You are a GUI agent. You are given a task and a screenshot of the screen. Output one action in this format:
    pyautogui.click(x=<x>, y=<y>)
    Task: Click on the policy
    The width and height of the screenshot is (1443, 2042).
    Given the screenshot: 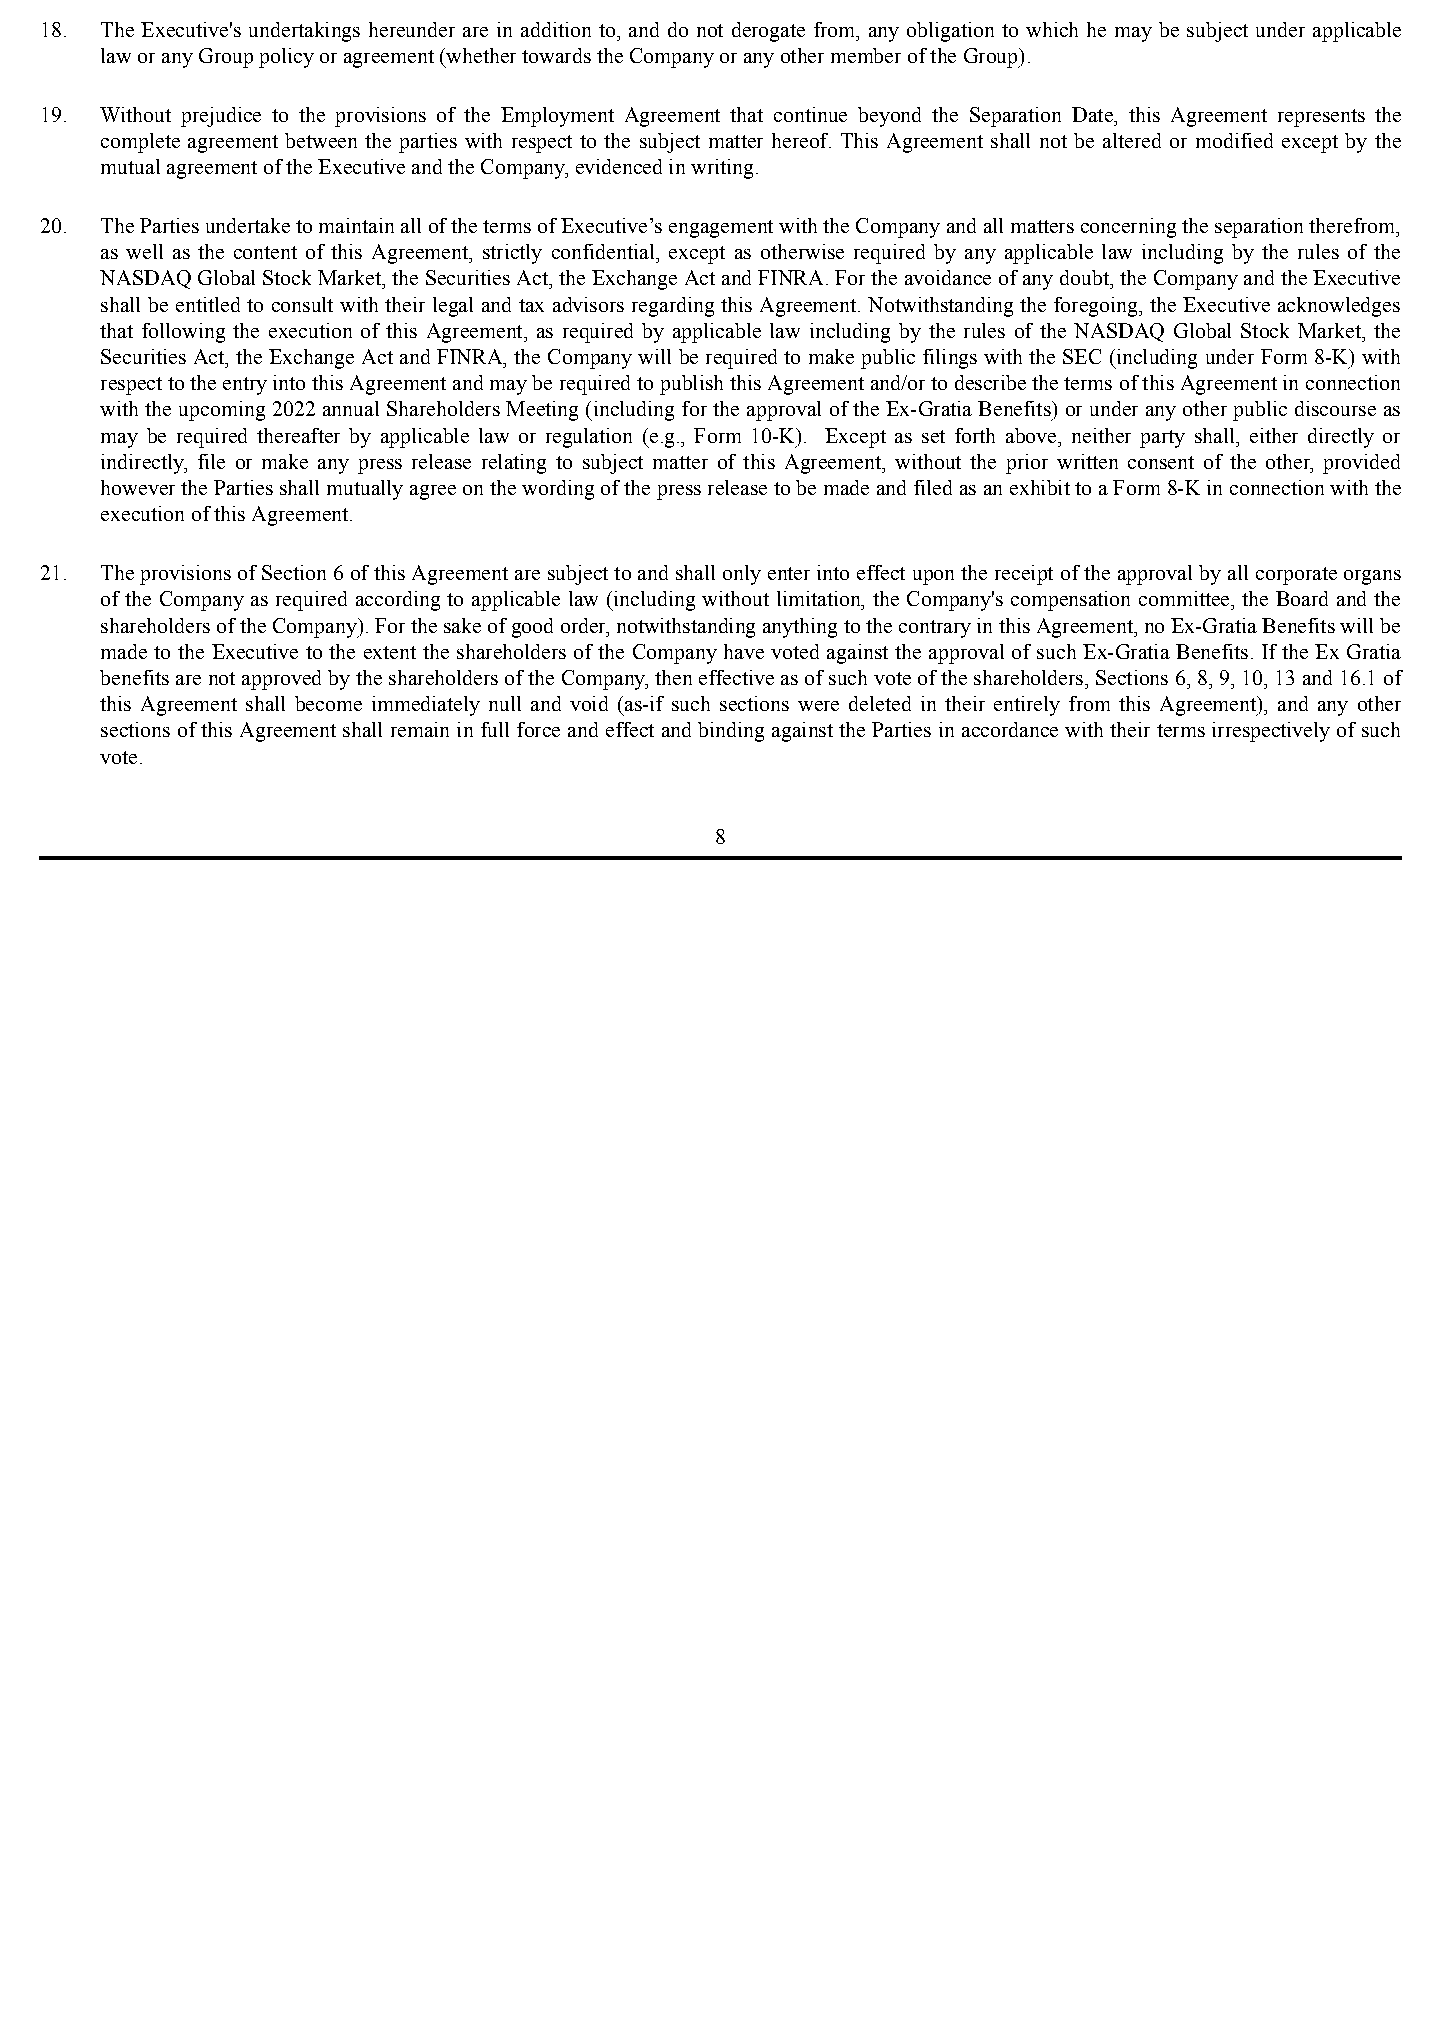 What is the action you would take?
    pyautogui.click(x=286, y=58)
